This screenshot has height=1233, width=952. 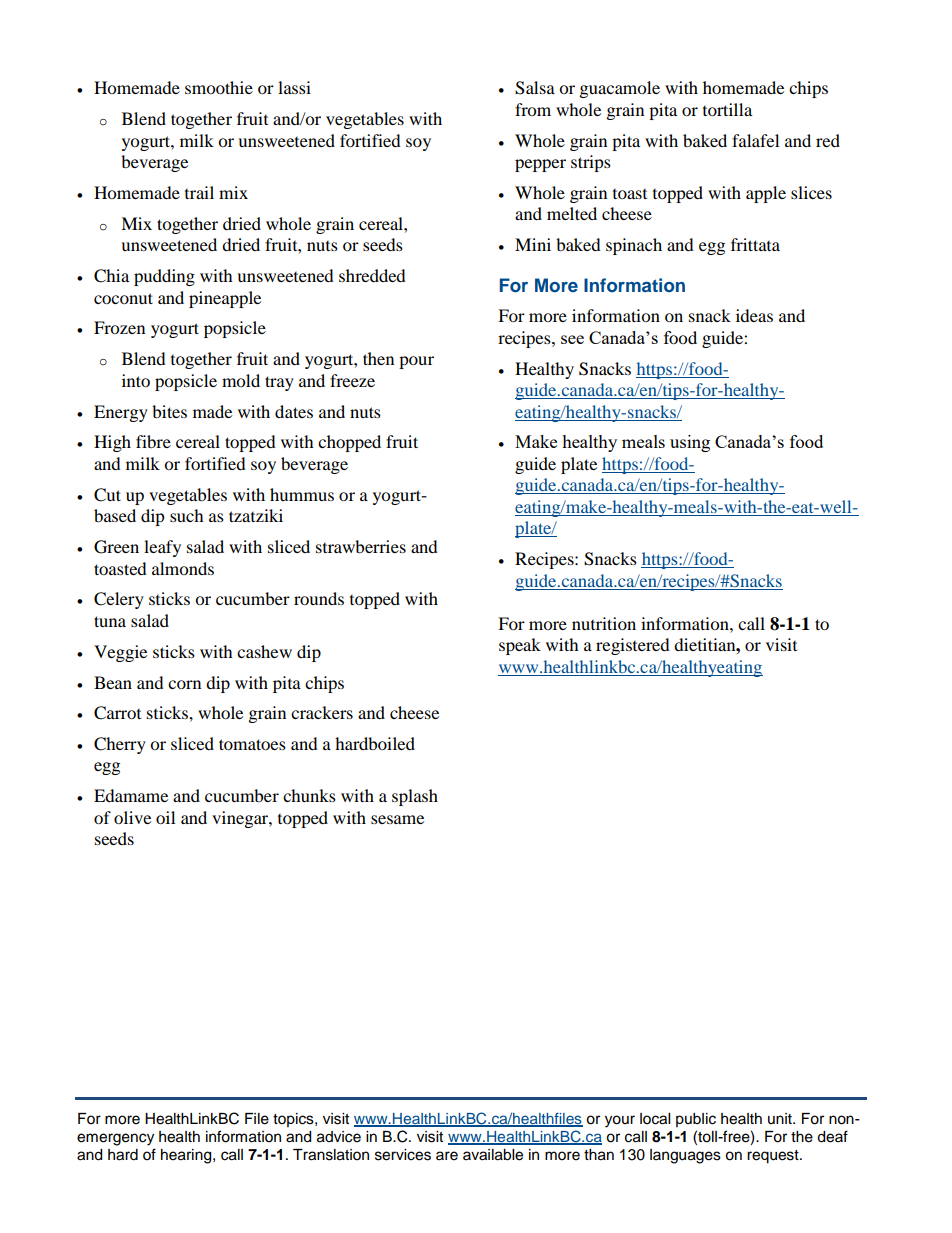 I want to click on sesame, so click(x=397, y=819).
